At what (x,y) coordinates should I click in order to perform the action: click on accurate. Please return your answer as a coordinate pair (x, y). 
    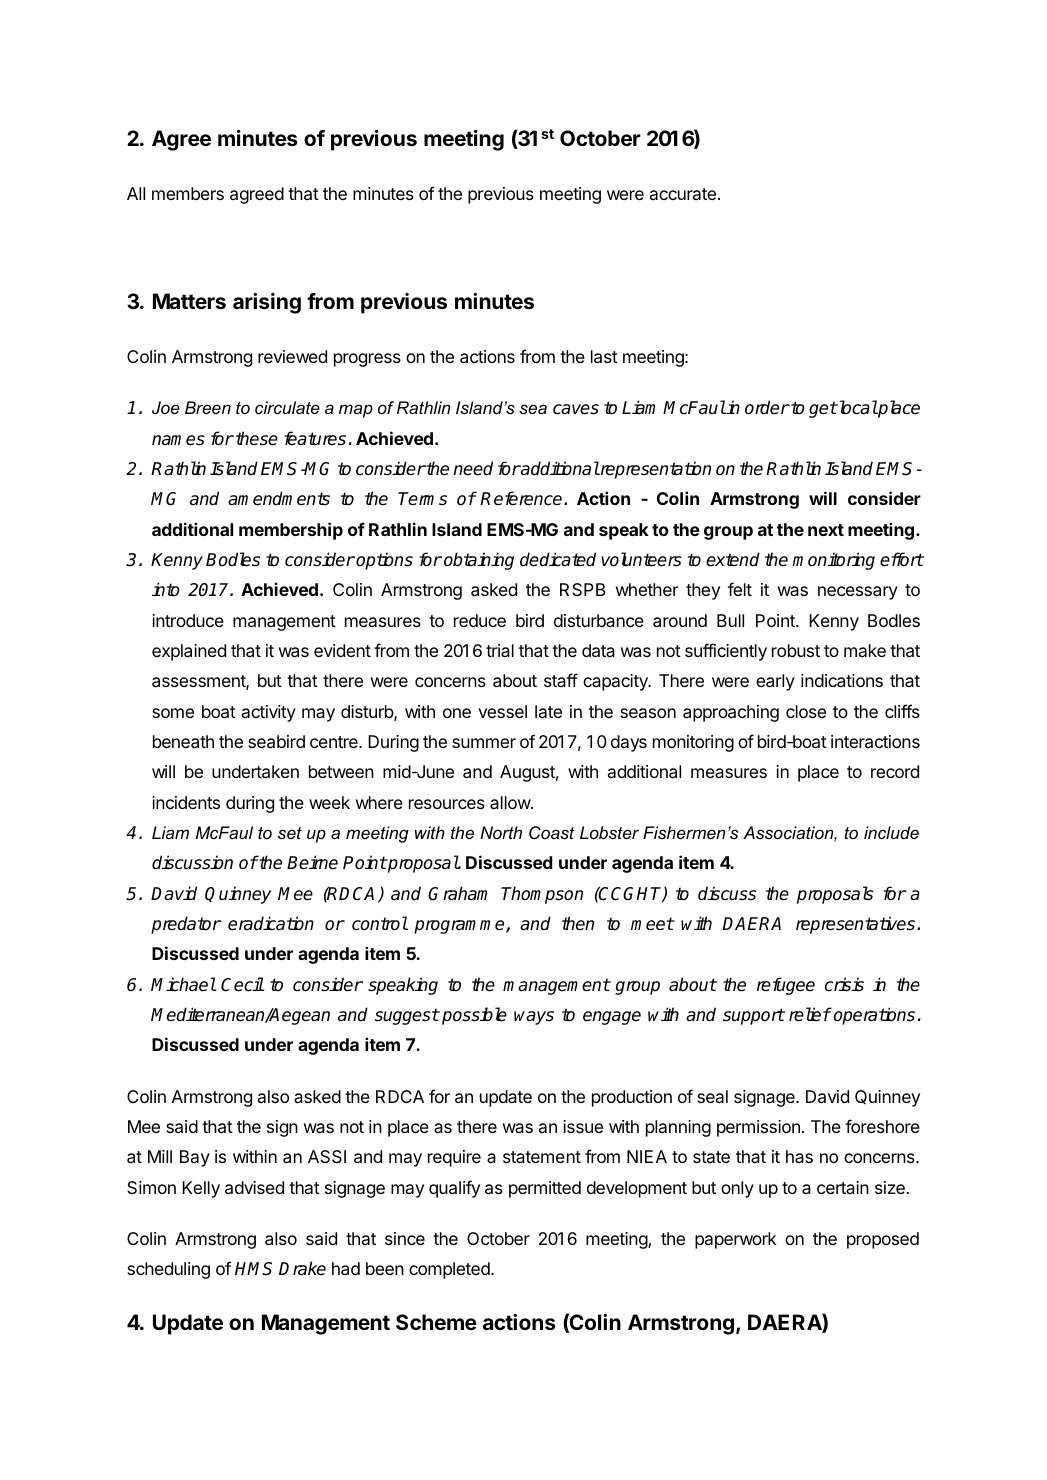
    Looking at the image, I should click on (683, 194).
